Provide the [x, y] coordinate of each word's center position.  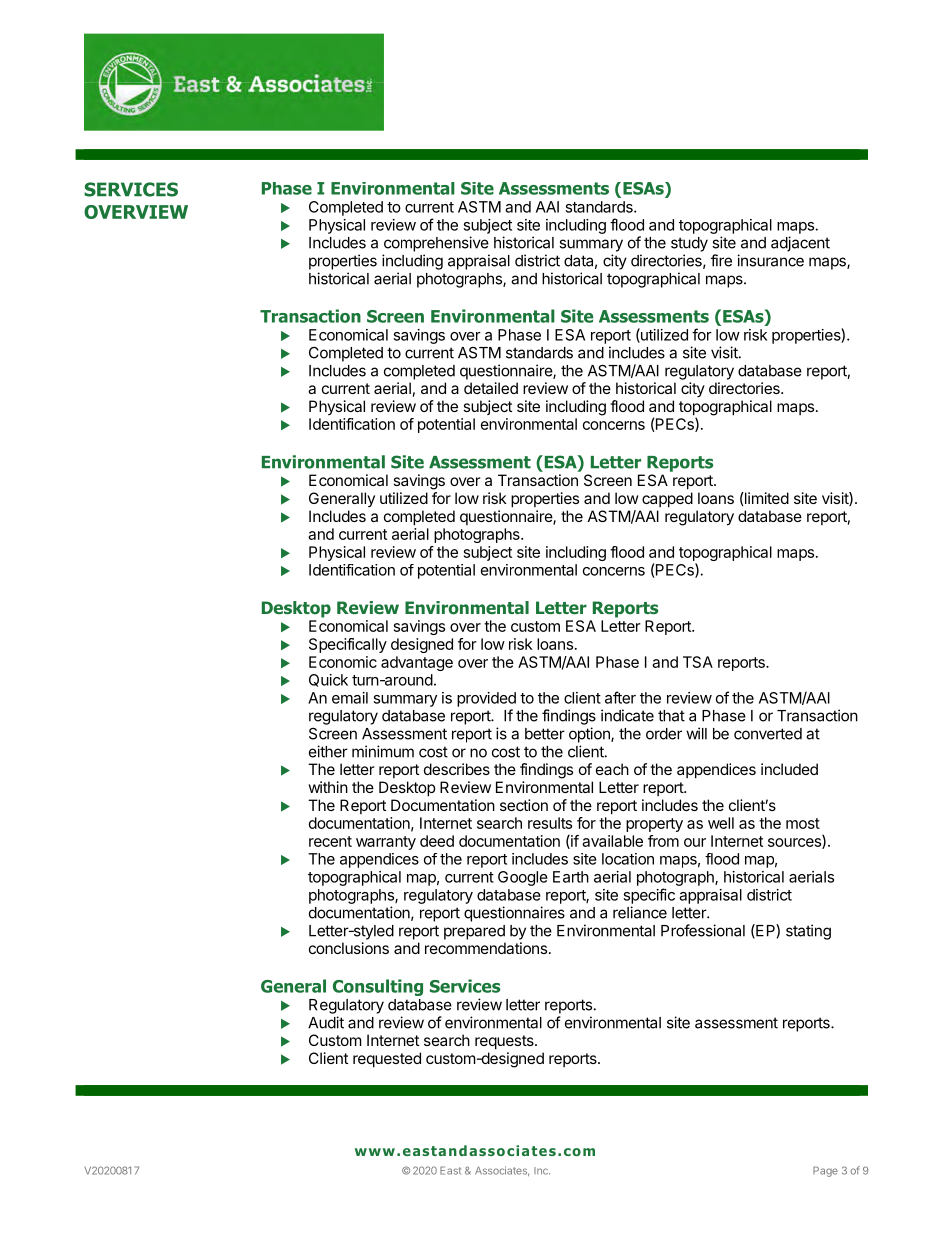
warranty [386, 843]
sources [795, 843]
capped [667, 499]
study [689, 244]
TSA [698, 662]
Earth [571, 877]
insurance [770, 260]
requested [387, 1059]
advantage [417, 663]
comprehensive [436, 244]
